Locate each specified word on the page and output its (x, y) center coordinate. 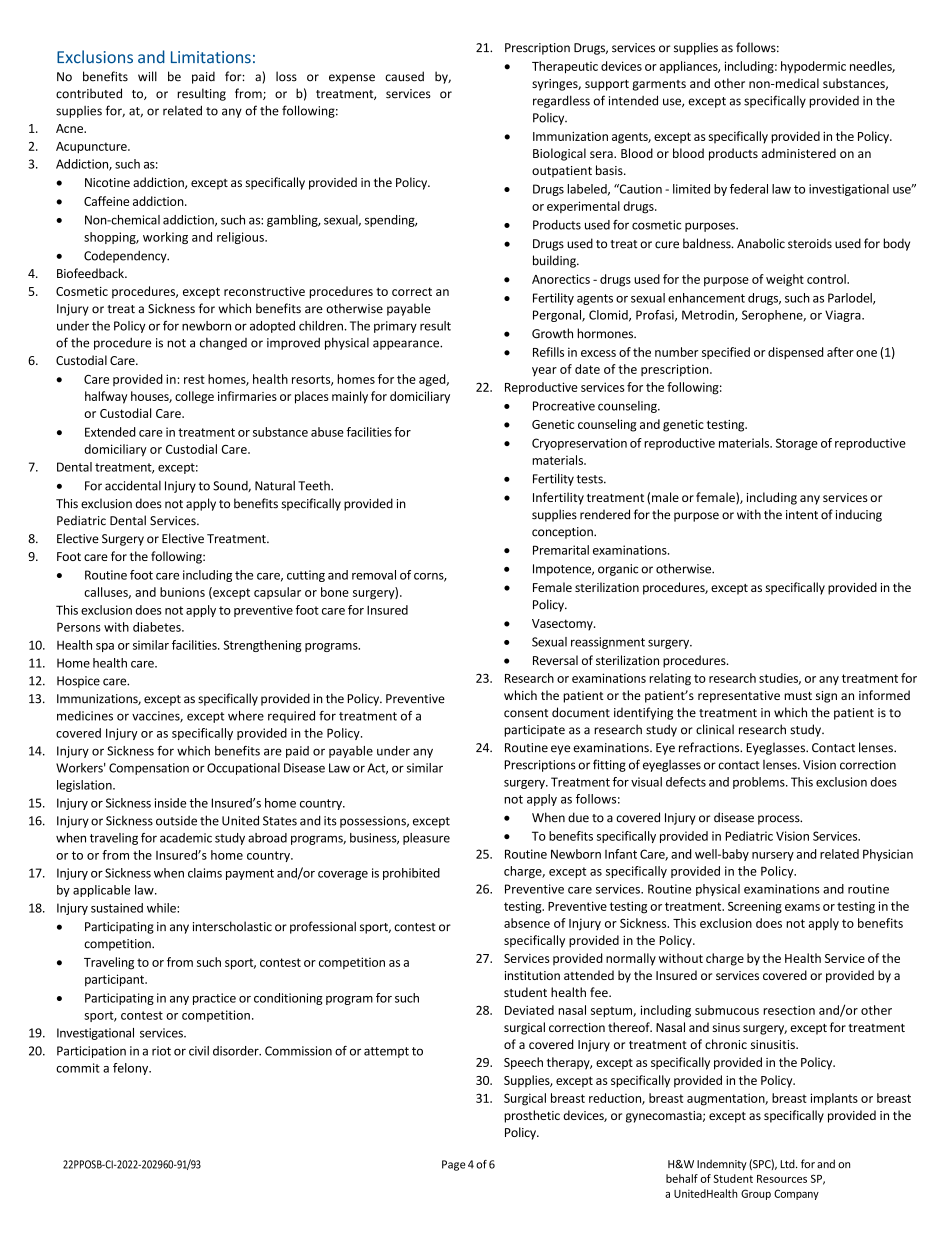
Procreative (564, 406)
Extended (110, 432)
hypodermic (813, 67)
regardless (561, 101)
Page (454, 1165)
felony (132, 1069)
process (780, 820)
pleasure (426, 839)
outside (176, 821)
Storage (797, 444)
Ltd (788, 1164)
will (147, 76)
